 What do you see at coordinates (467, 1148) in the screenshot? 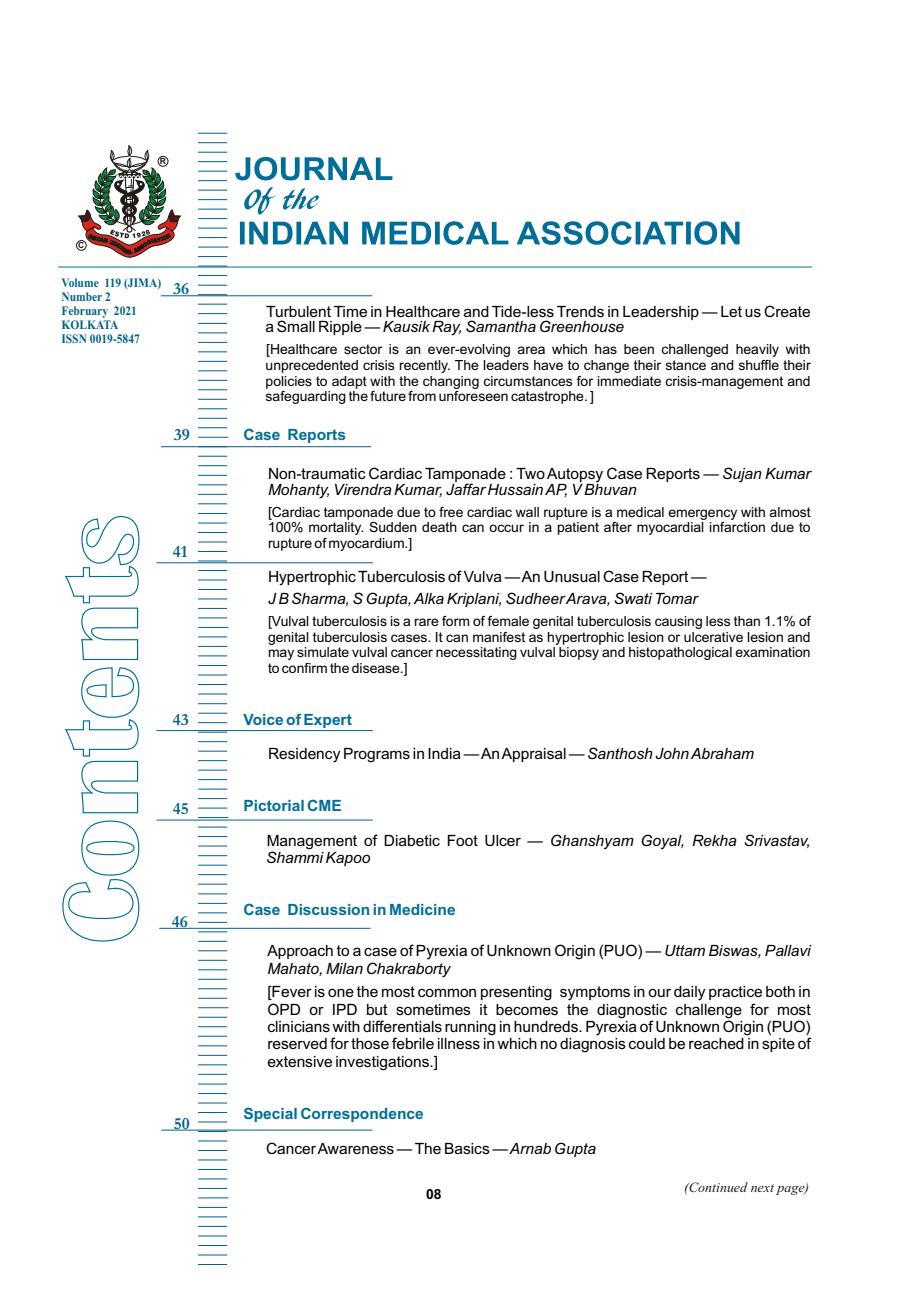
I see `Basics` at bounding box center [467, 1148].
